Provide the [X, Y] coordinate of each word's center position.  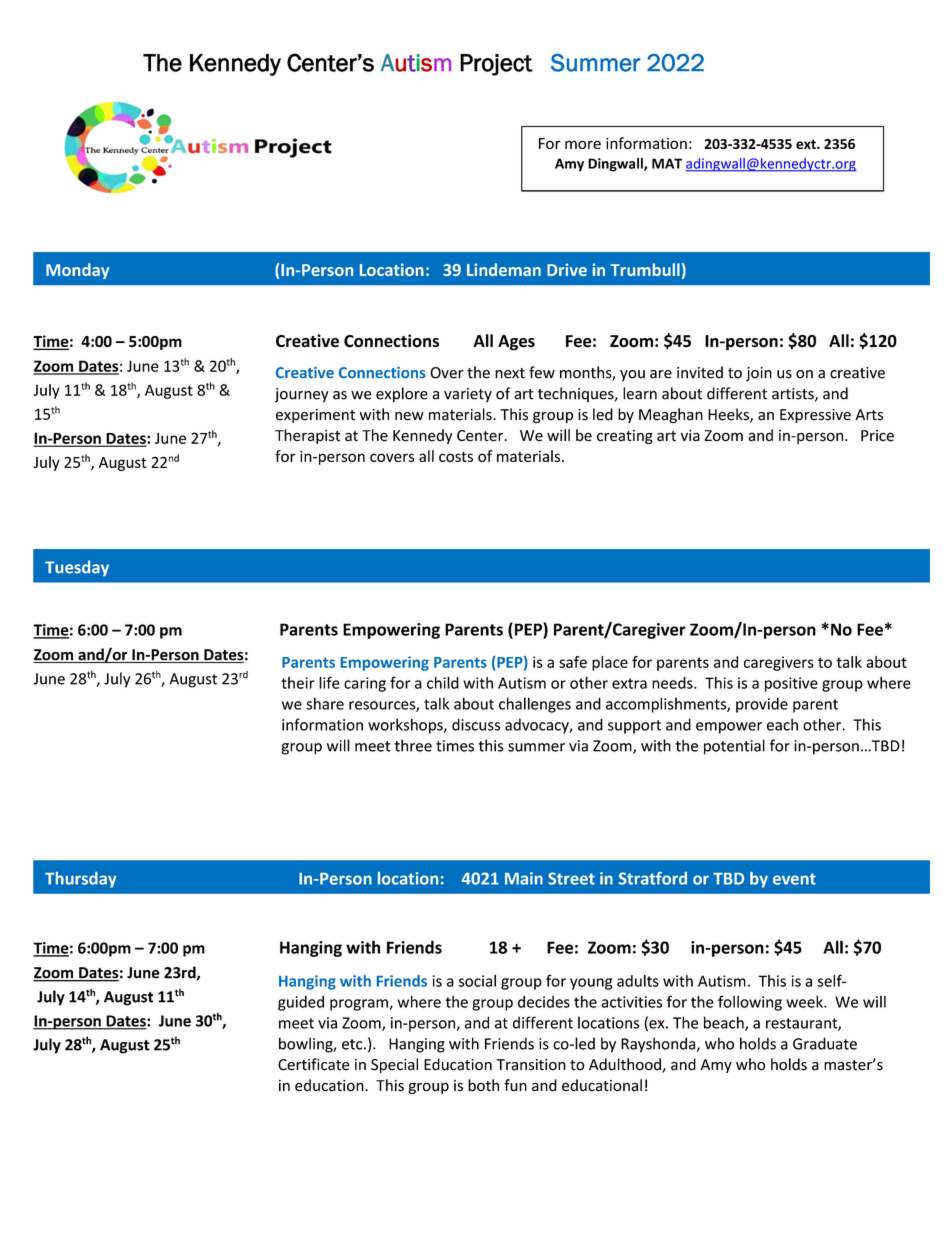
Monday [77, 271]
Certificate [314, 1064]
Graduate [825, 1043]
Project [496, 65]
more [583, 144]
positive [791, 684]
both [483, 1085]
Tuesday [77, 568]
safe [573, 662]
